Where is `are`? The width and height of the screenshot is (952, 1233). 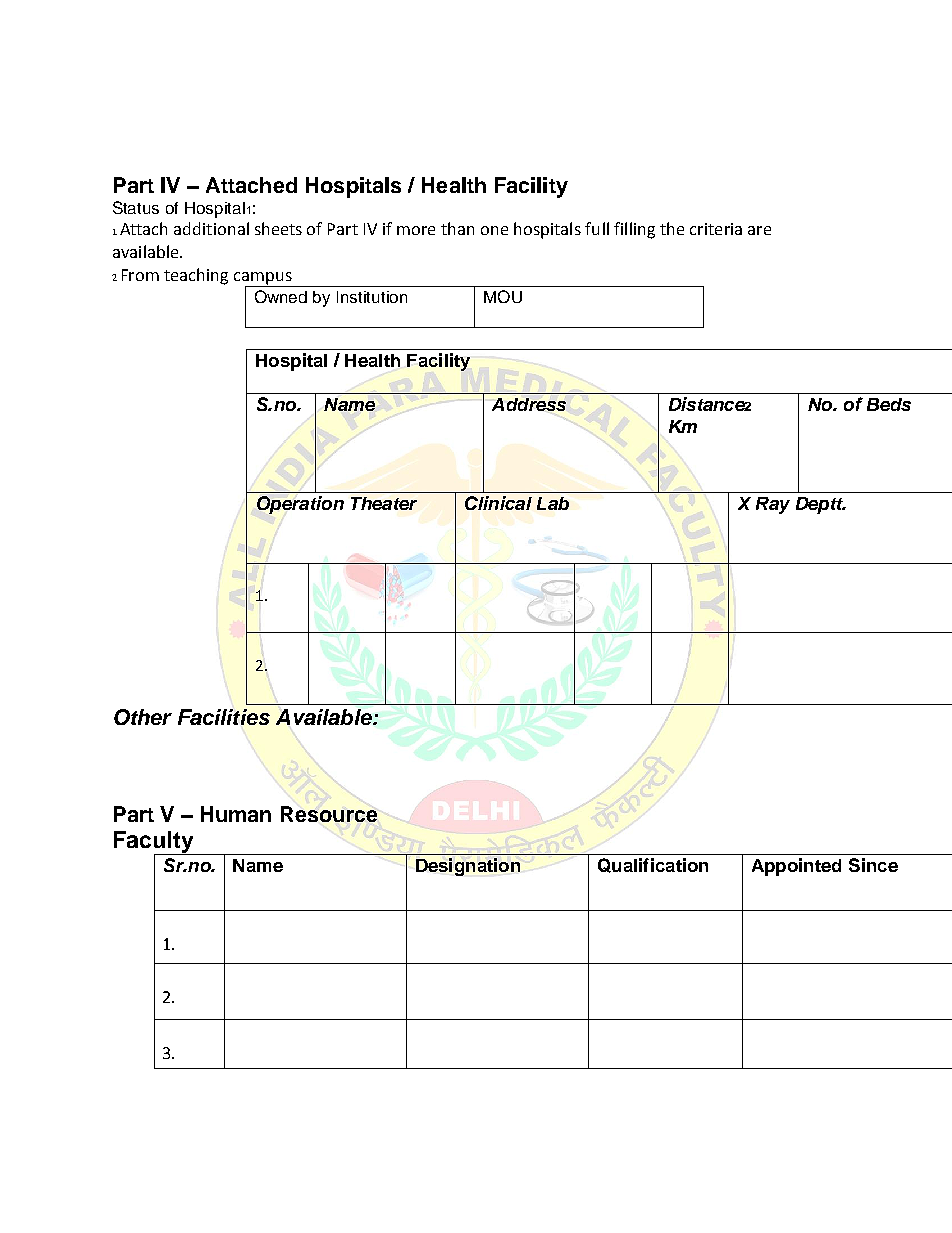 are is located at coordinates (759, 230).
